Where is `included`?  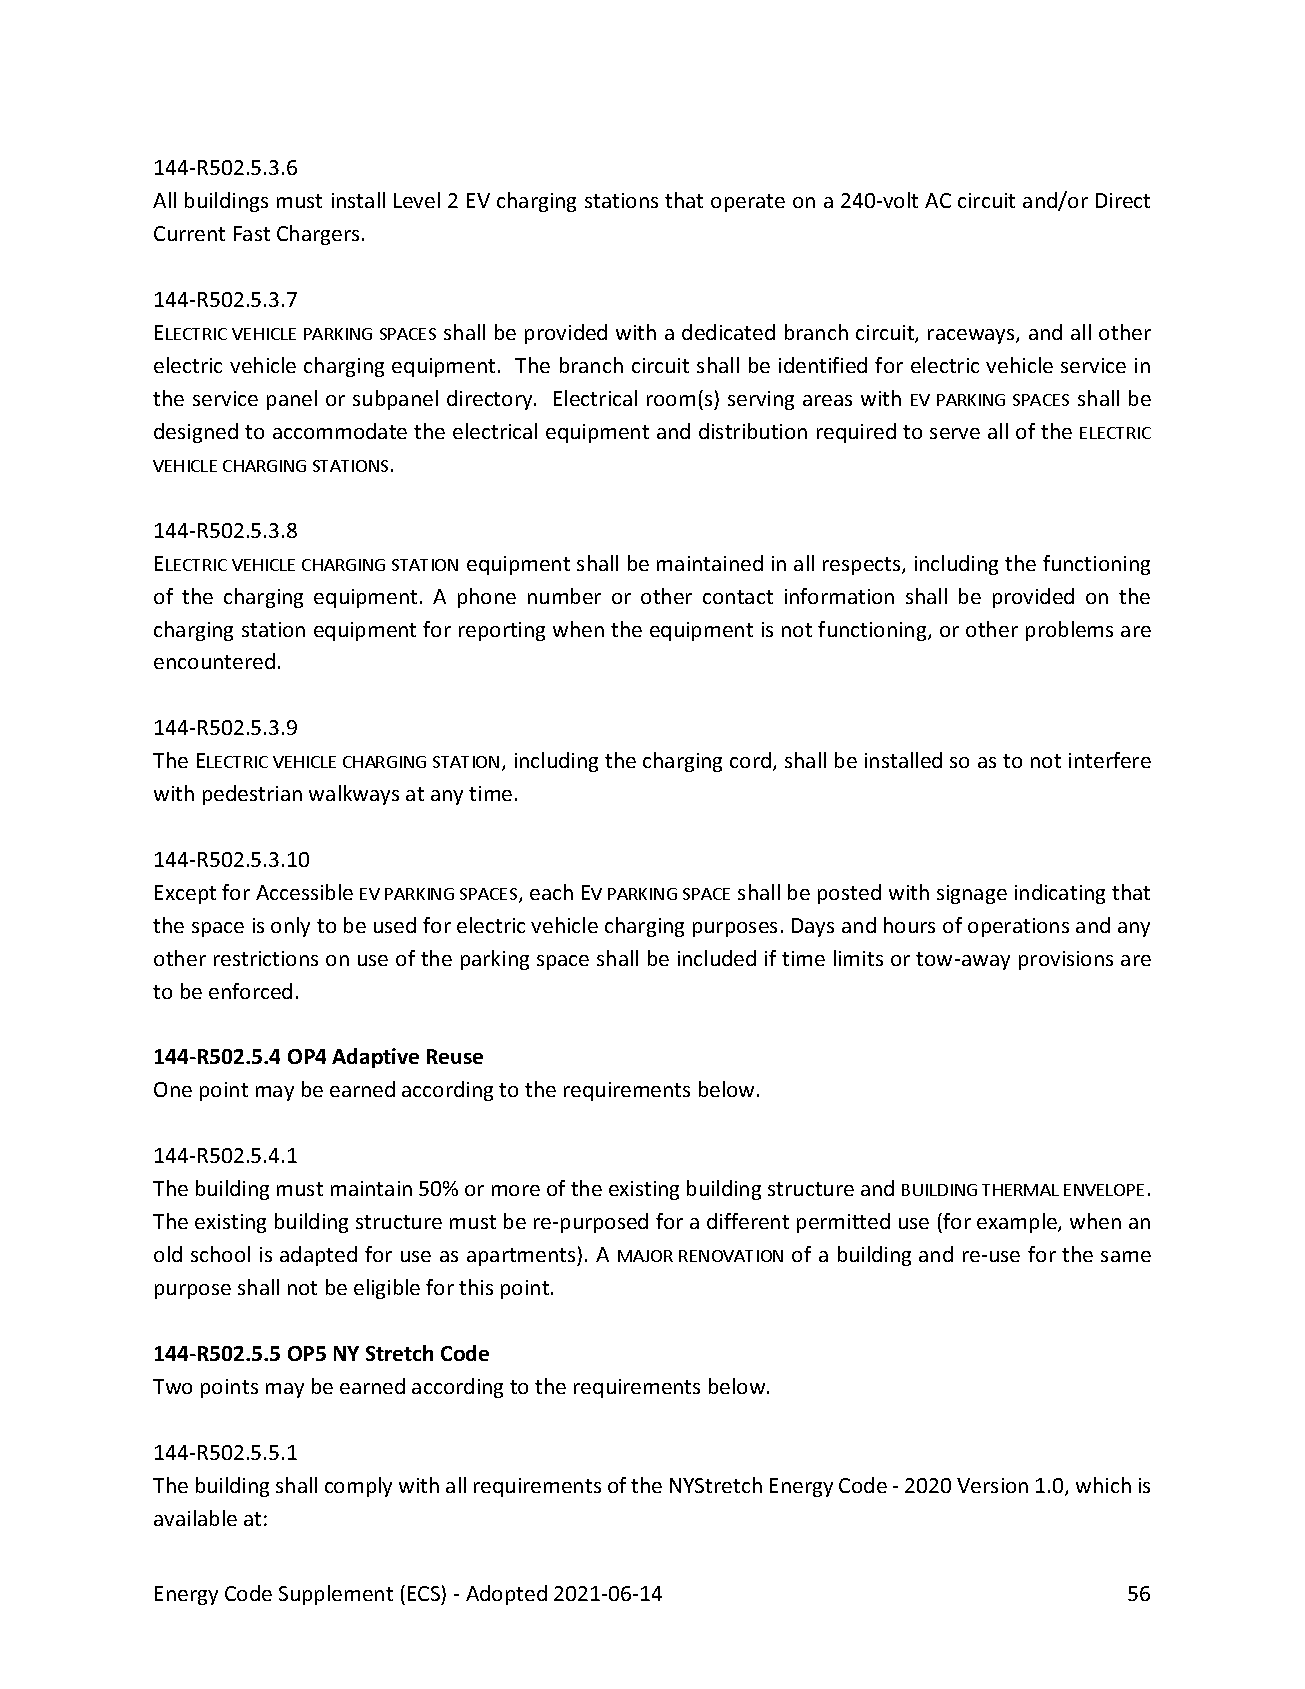
included is located at coordinates (717, 958).
